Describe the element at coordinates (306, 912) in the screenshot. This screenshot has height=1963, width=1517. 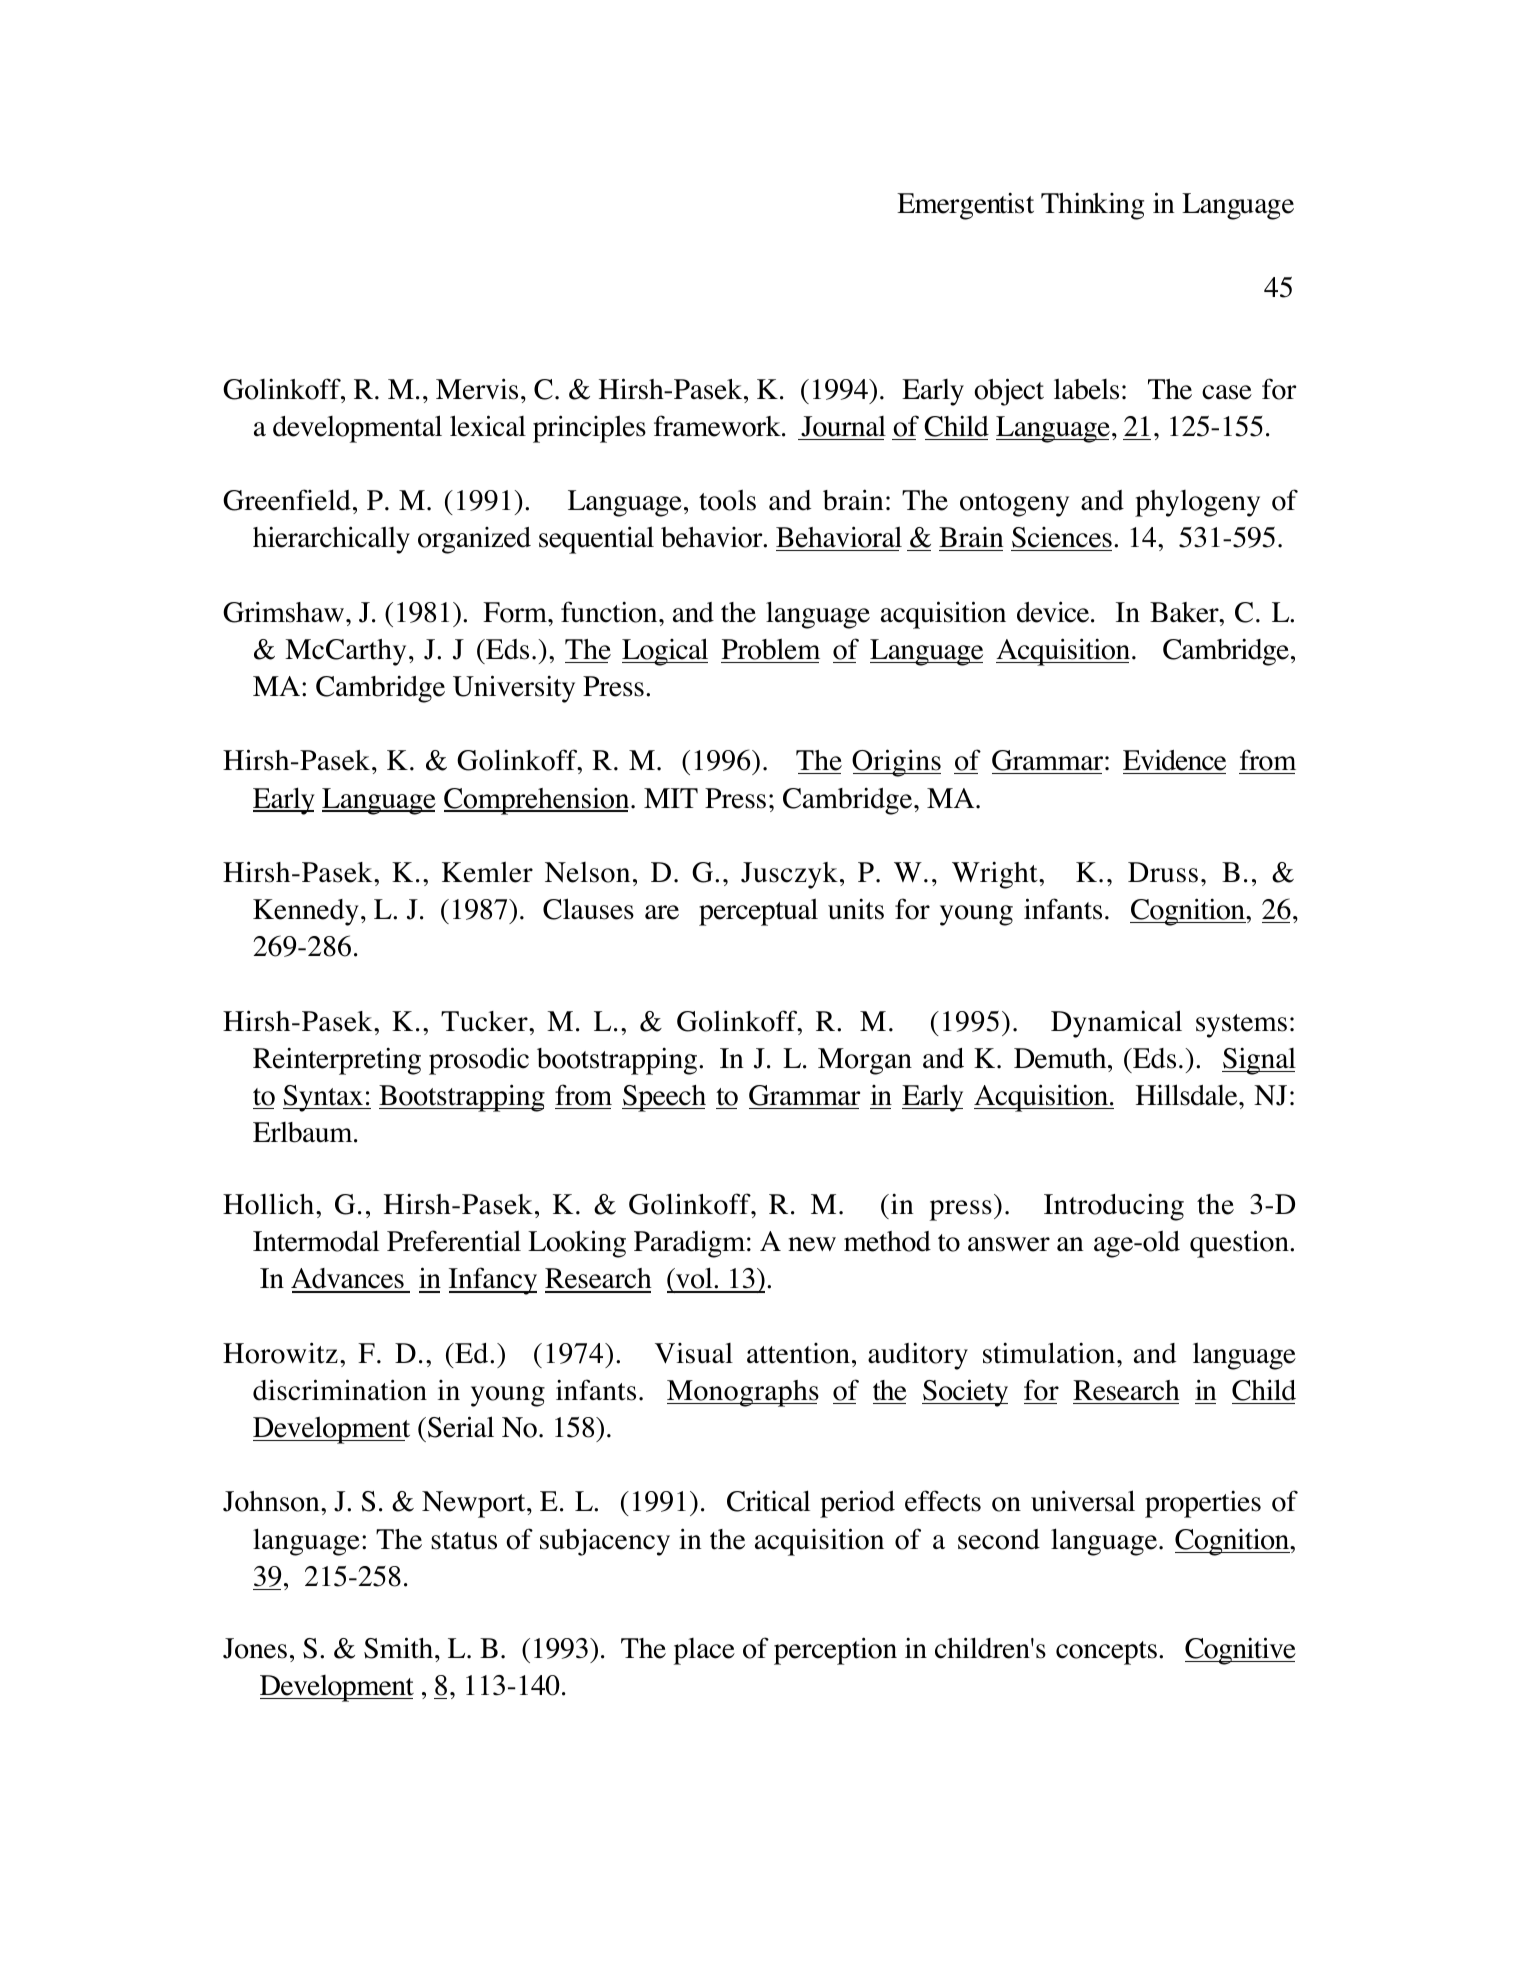
I see `Kennedy` at that location.
